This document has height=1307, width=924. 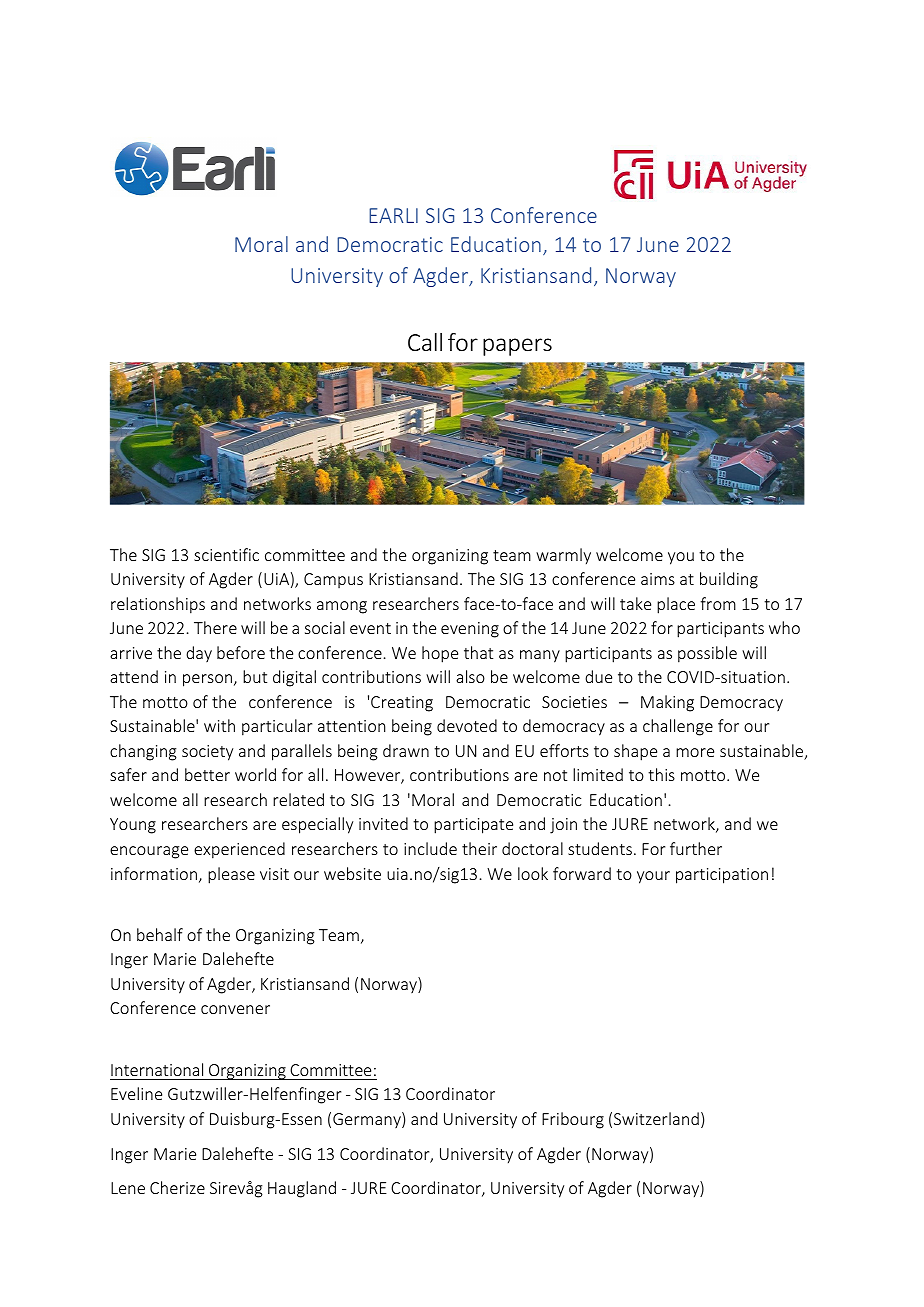 What do you see at coordinates (722, 876) in the document?
I see `participation` at bounding box center [722, 876].
